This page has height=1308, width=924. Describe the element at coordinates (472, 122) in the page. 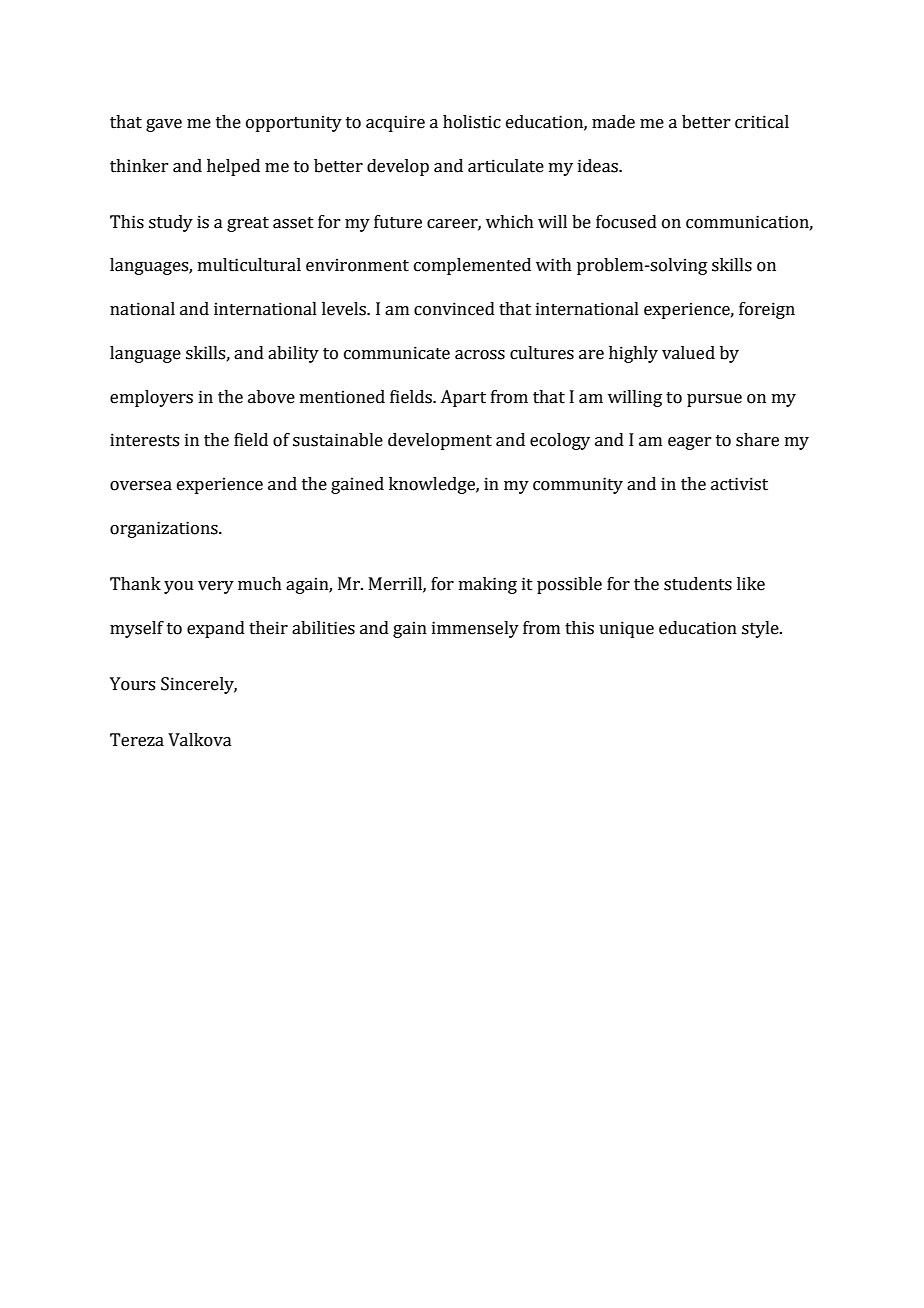

I see `holistic` at that location.
